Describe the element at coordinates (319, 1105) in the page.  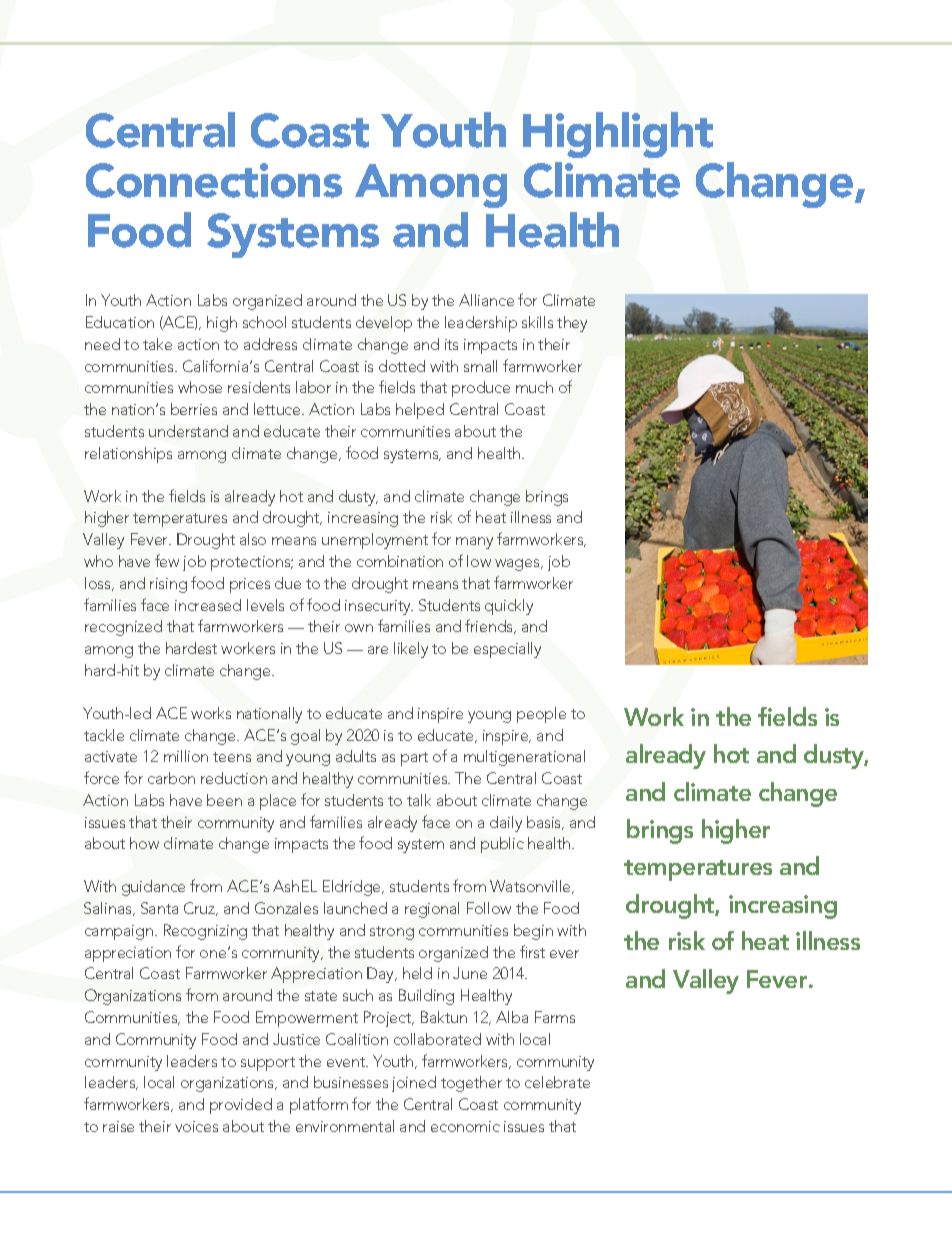
I see `platform` at that location.
